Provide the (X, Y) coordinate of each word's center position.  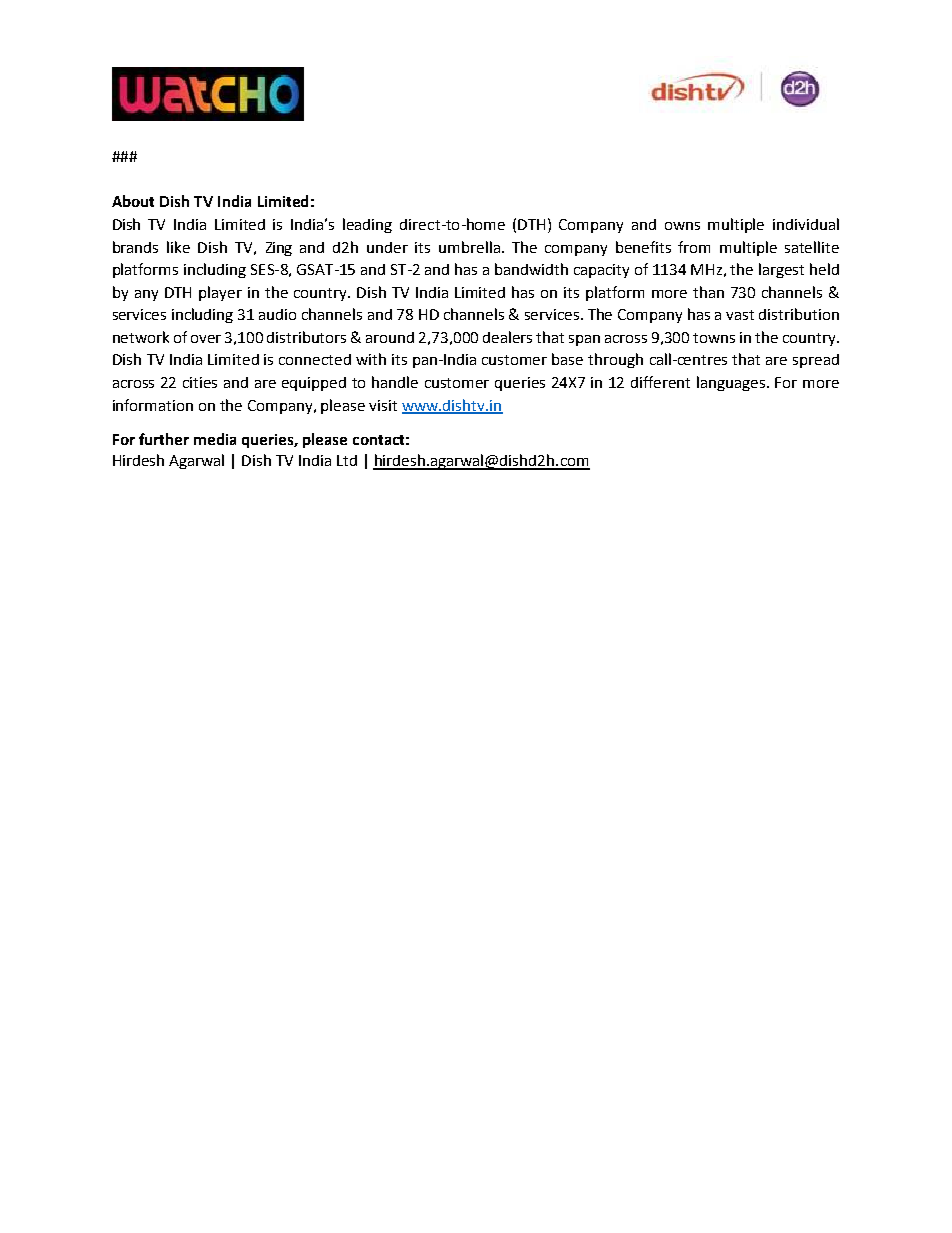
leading (367, 225)
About (133, 201)
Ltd (347, 460)
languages (732, 383)
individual (806, 224)
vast (740, 315)
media (215, 439)
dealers (507, 337)
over (206, 339)
